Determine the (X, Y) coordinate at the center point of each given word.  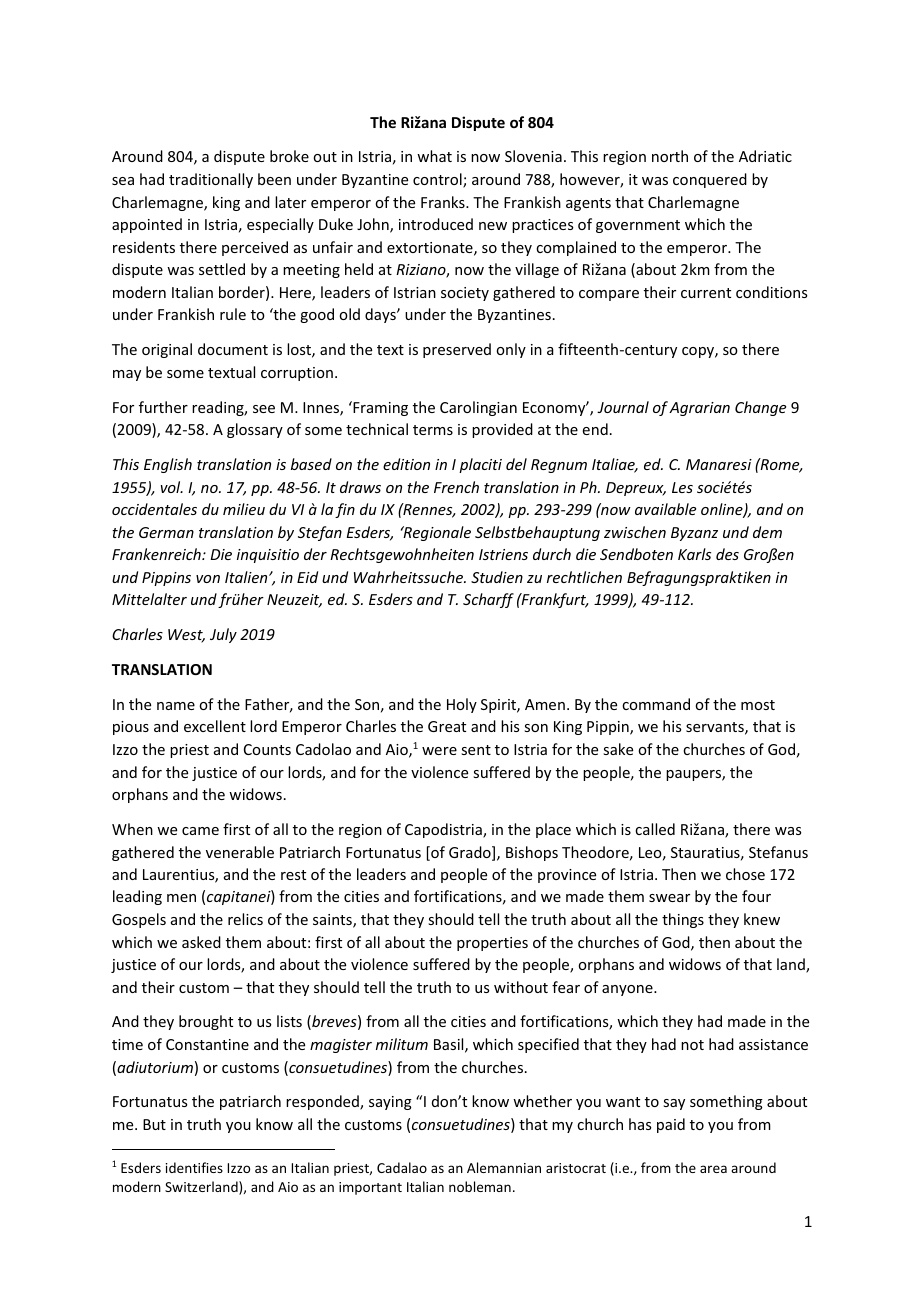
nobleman (480, 1186)
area (713, 1169)
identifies (194, 1167)
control (438, 180)
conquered (710, 180)
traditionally (211, 180)
